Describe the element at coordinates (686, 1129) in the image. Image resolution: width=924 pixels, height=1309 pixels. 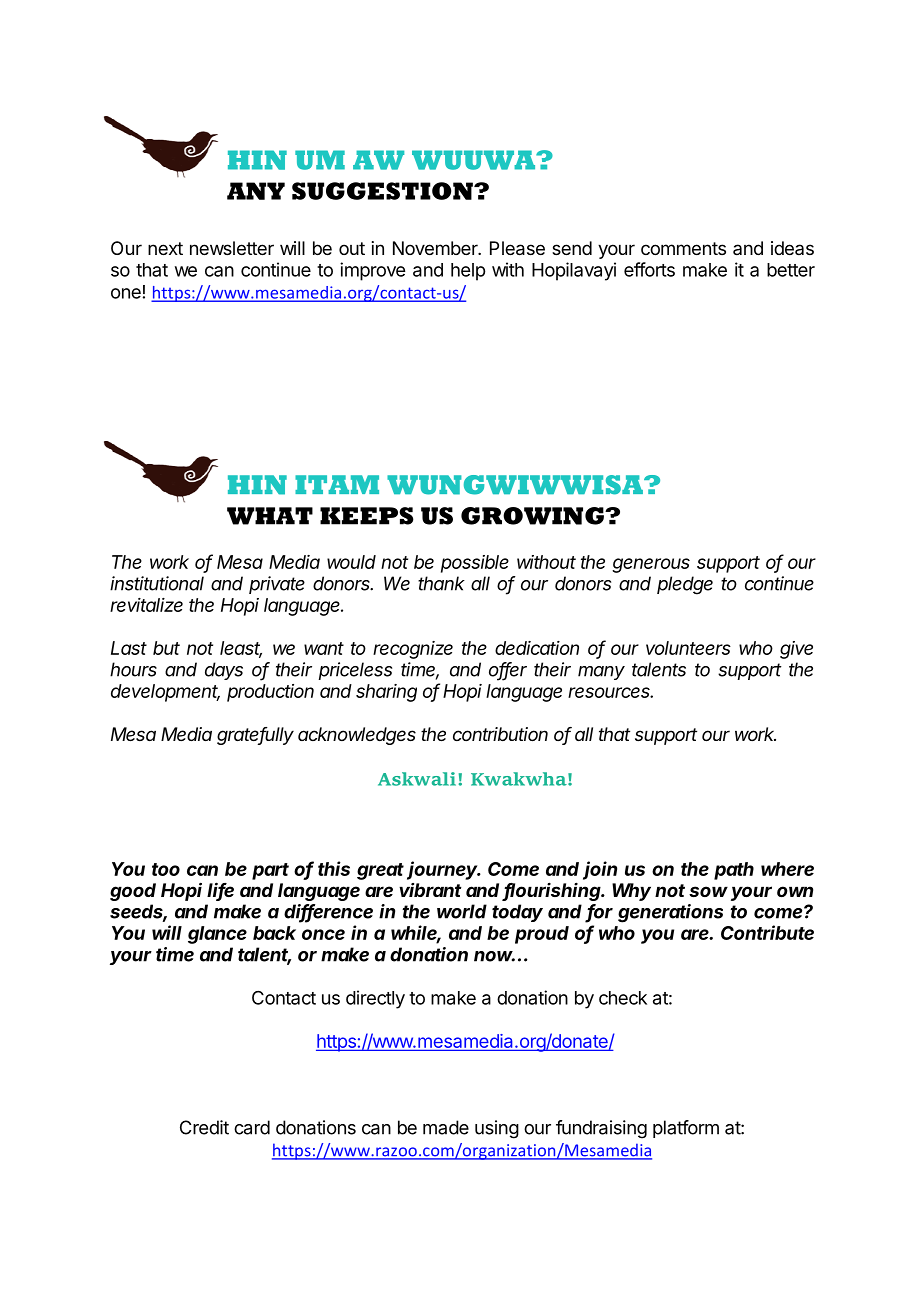
I see `platform` at that location.
